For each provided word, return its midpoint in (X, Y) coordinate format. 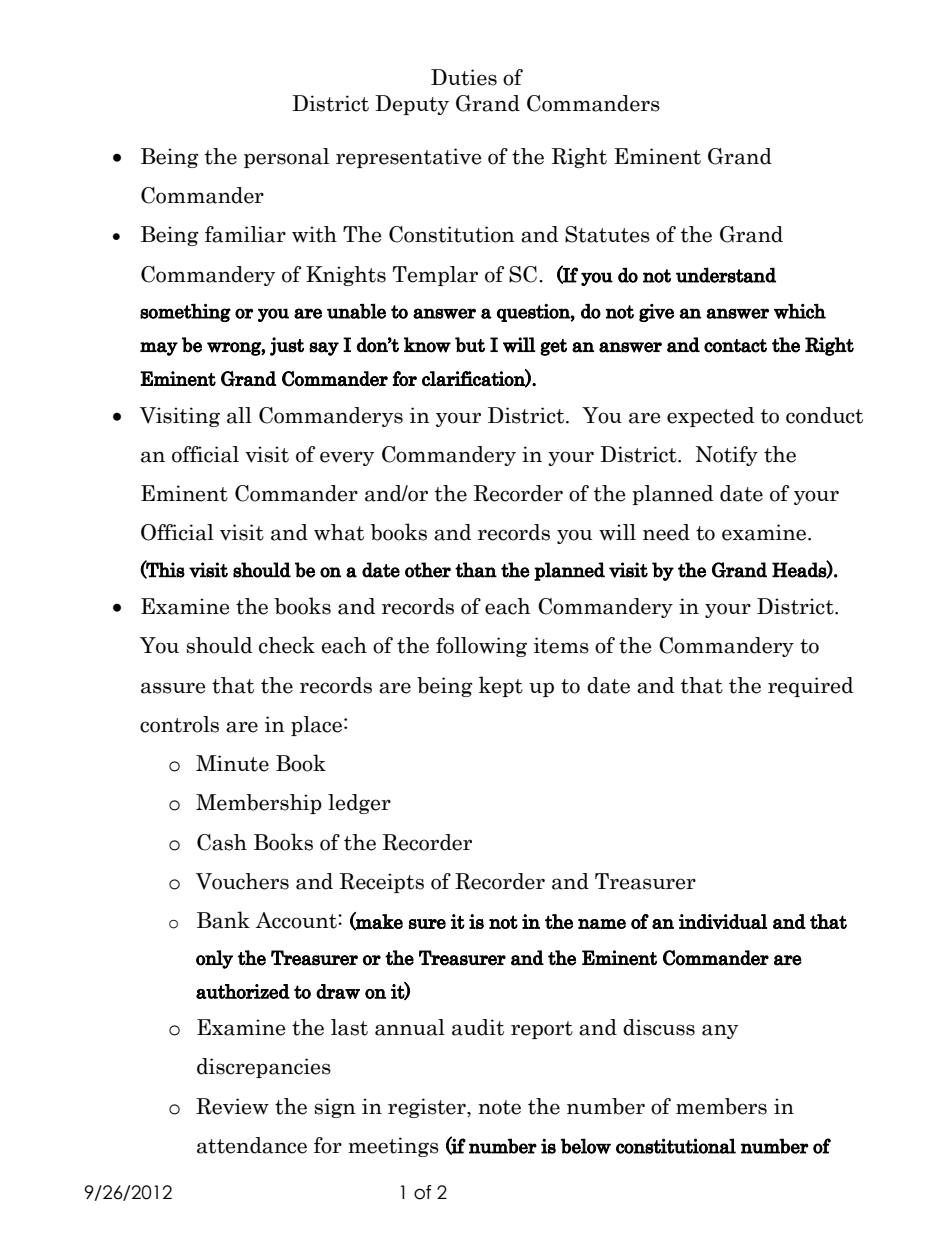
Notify (727, 456)
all (239, 415)
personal (286, 158)
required (811, 687)
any (720, 1031)
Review (232, 1106)
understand (726, 275)
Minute (232, 763)
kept (501, 686)
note (499, 1107)
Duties (464, 77)
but (470, 344)
